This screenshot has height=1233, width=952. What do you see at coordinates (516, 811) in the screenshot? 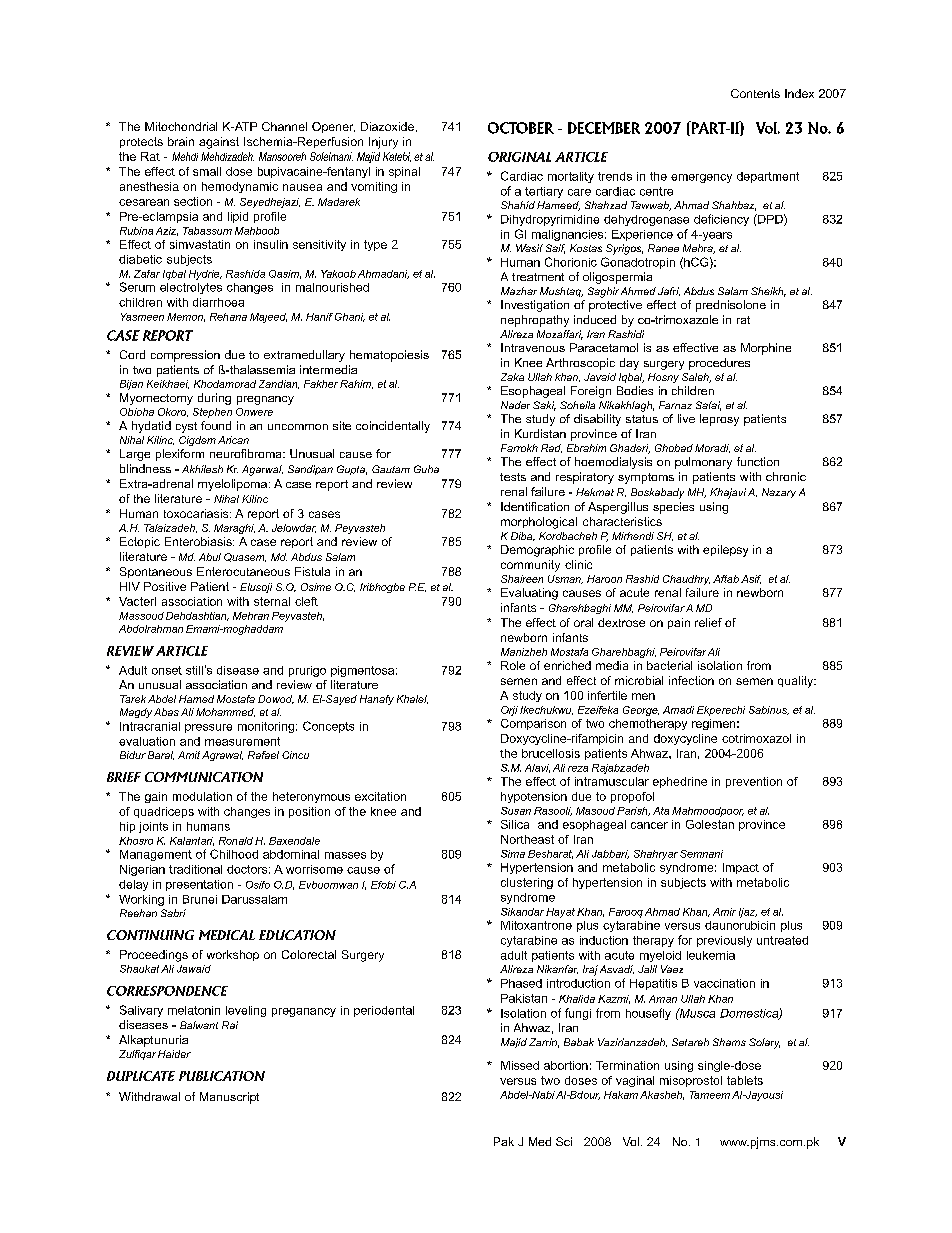
I see `Susan` at bounding box center [516, 811].
